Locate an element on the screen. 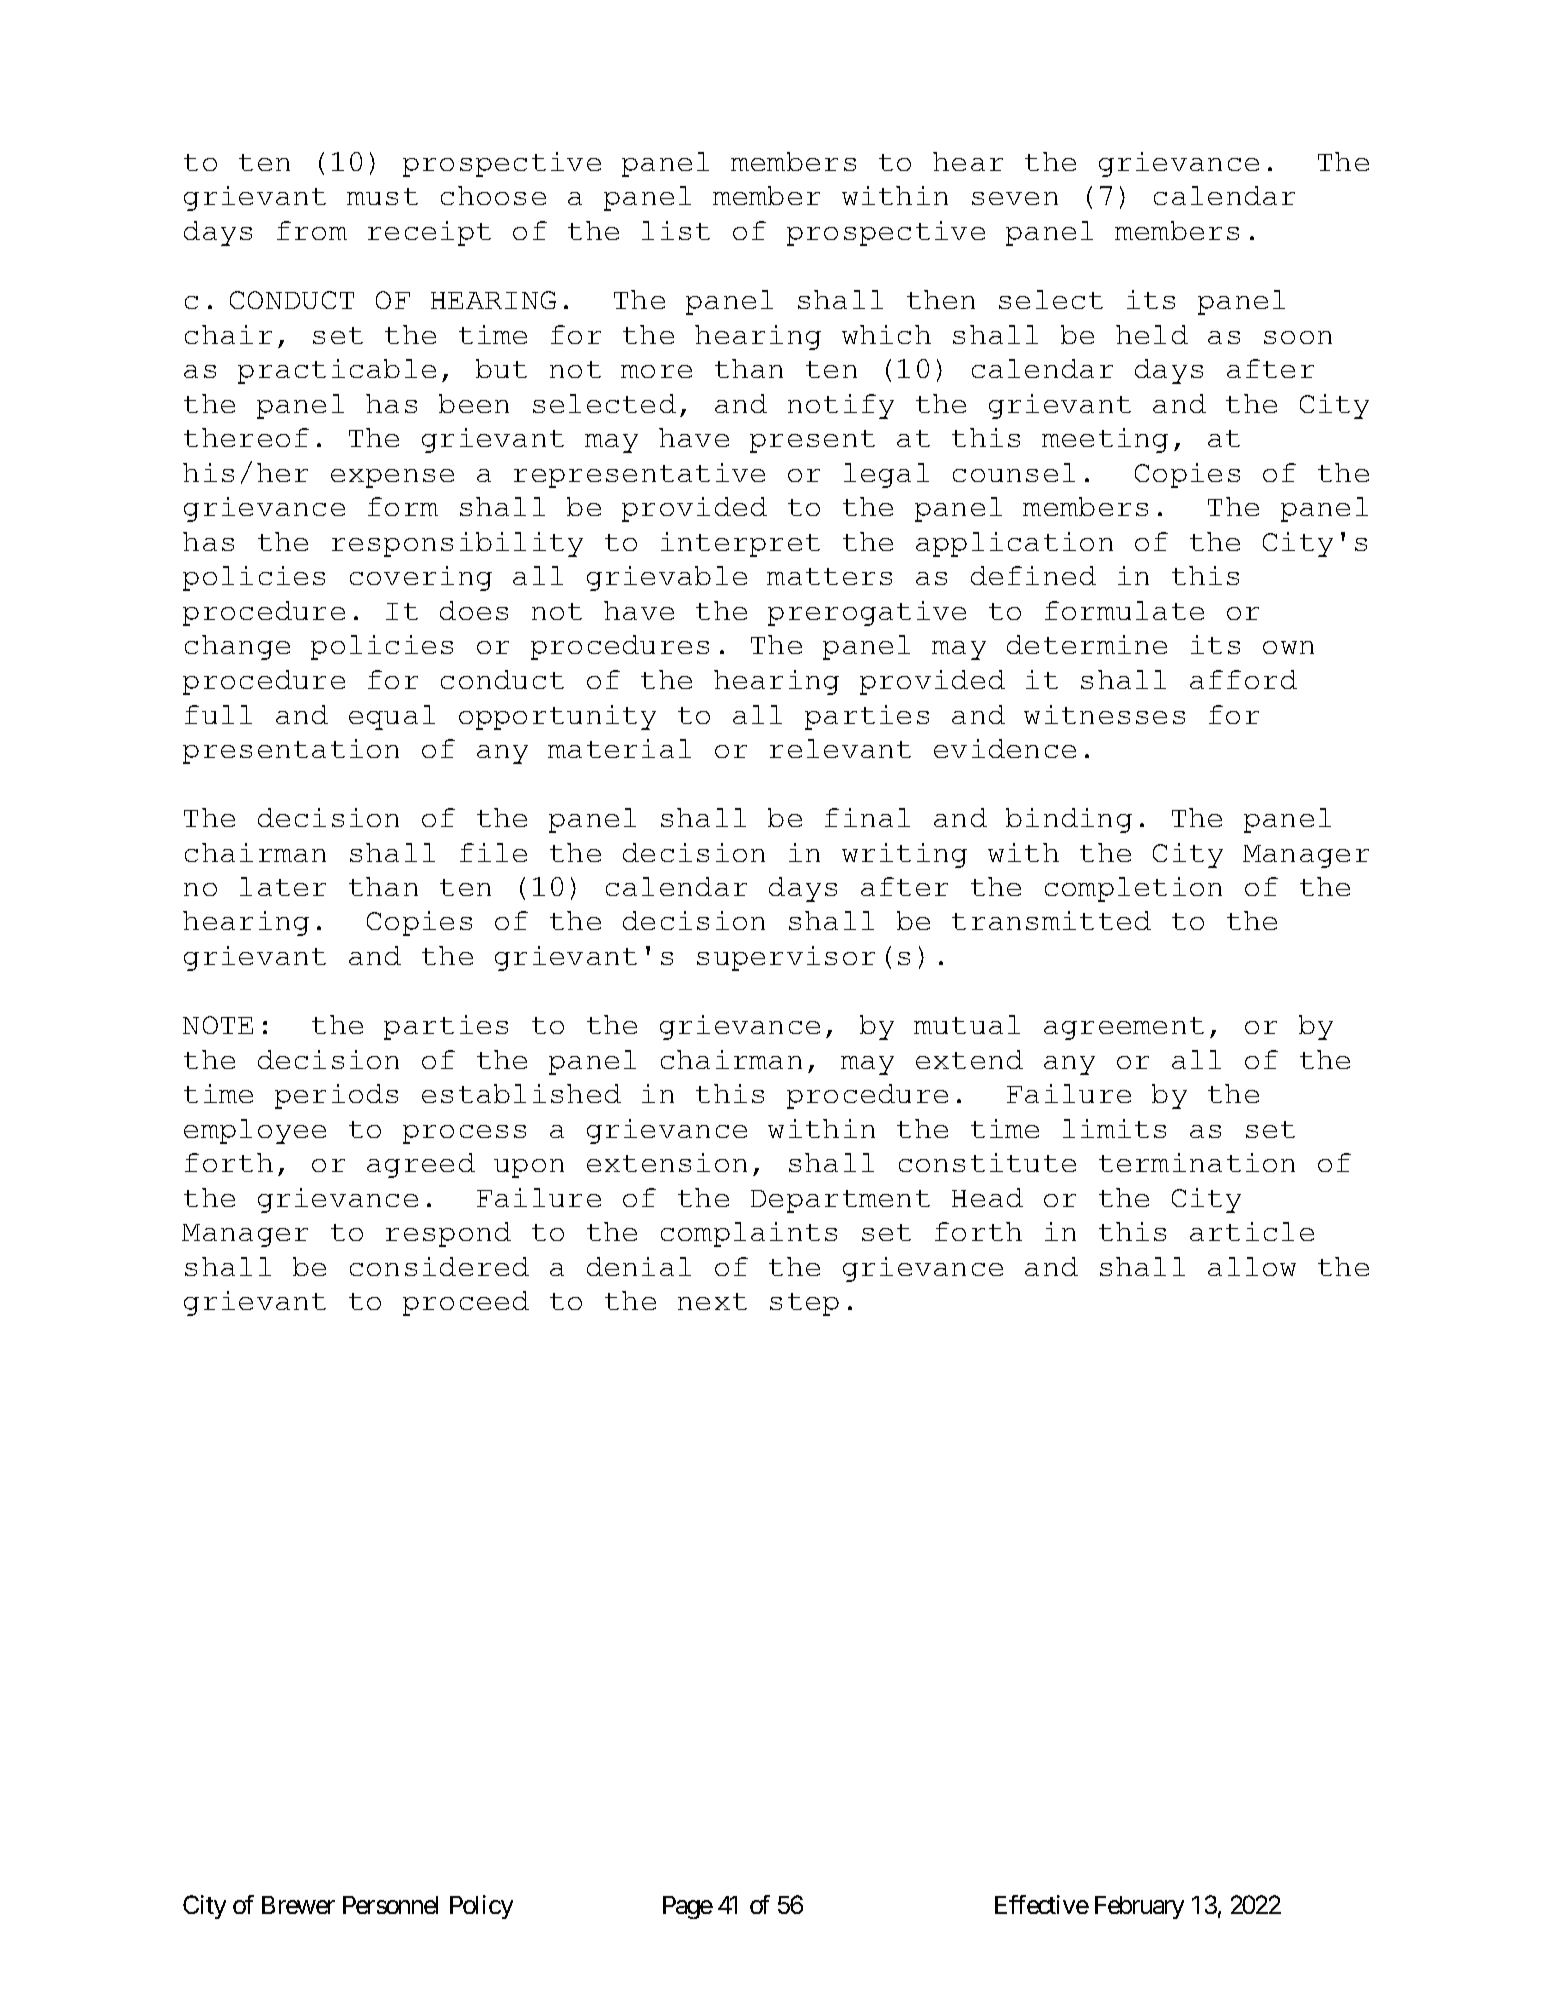 The width and height of the screenshot is (1554, 2011). Page is located at coordinates (688, 1907).
